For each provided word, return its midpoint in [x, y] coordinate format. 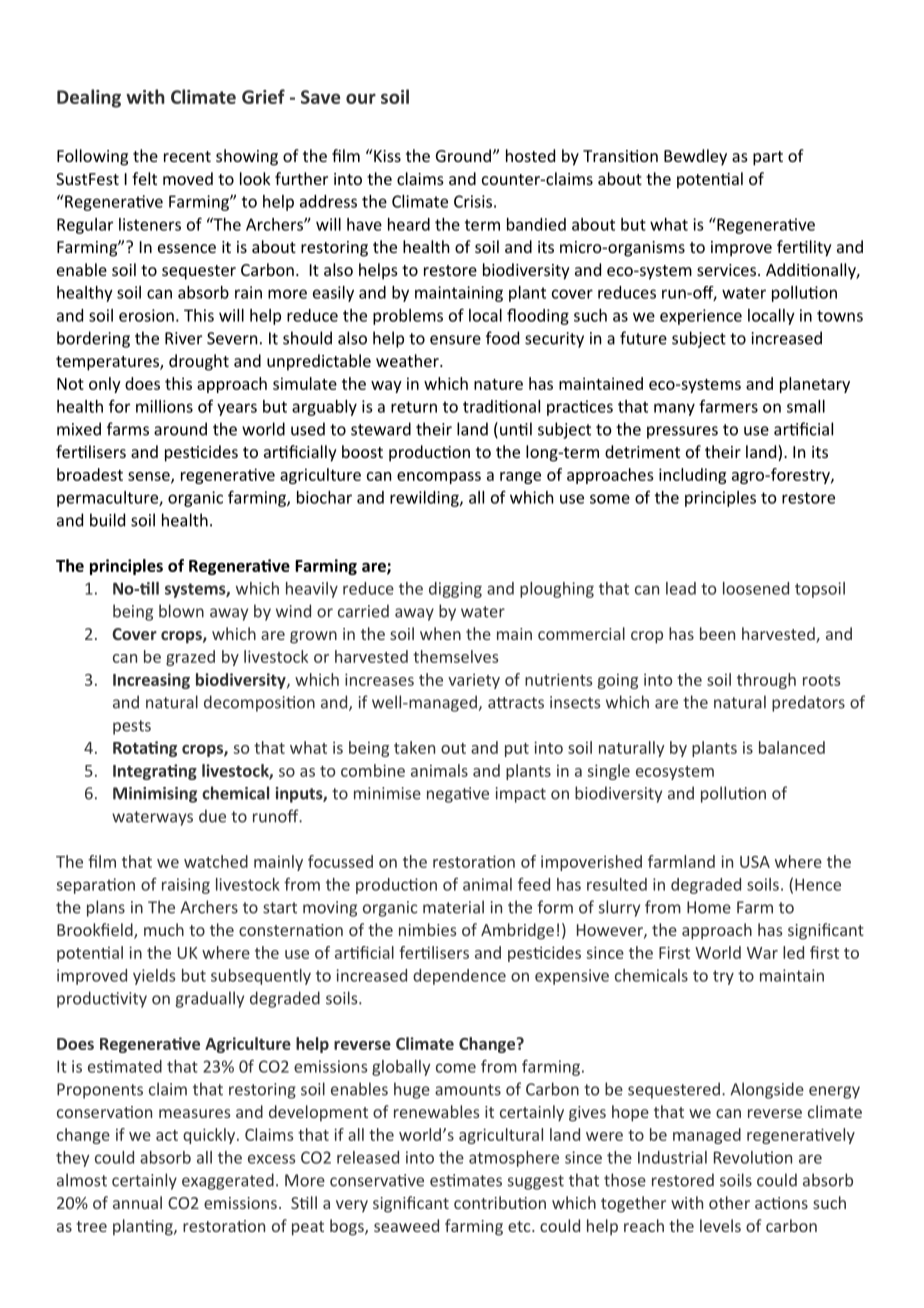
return [414, 407]
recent [187, 156]
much [164, 929]
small [806, 406]
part [768, 158]
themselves [455, 656]
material [453, 907]
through [766, 681]
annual [137, 1202]
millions [164, 406]
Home [709, 907]
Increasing [151, 681]
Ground [463, 155]
